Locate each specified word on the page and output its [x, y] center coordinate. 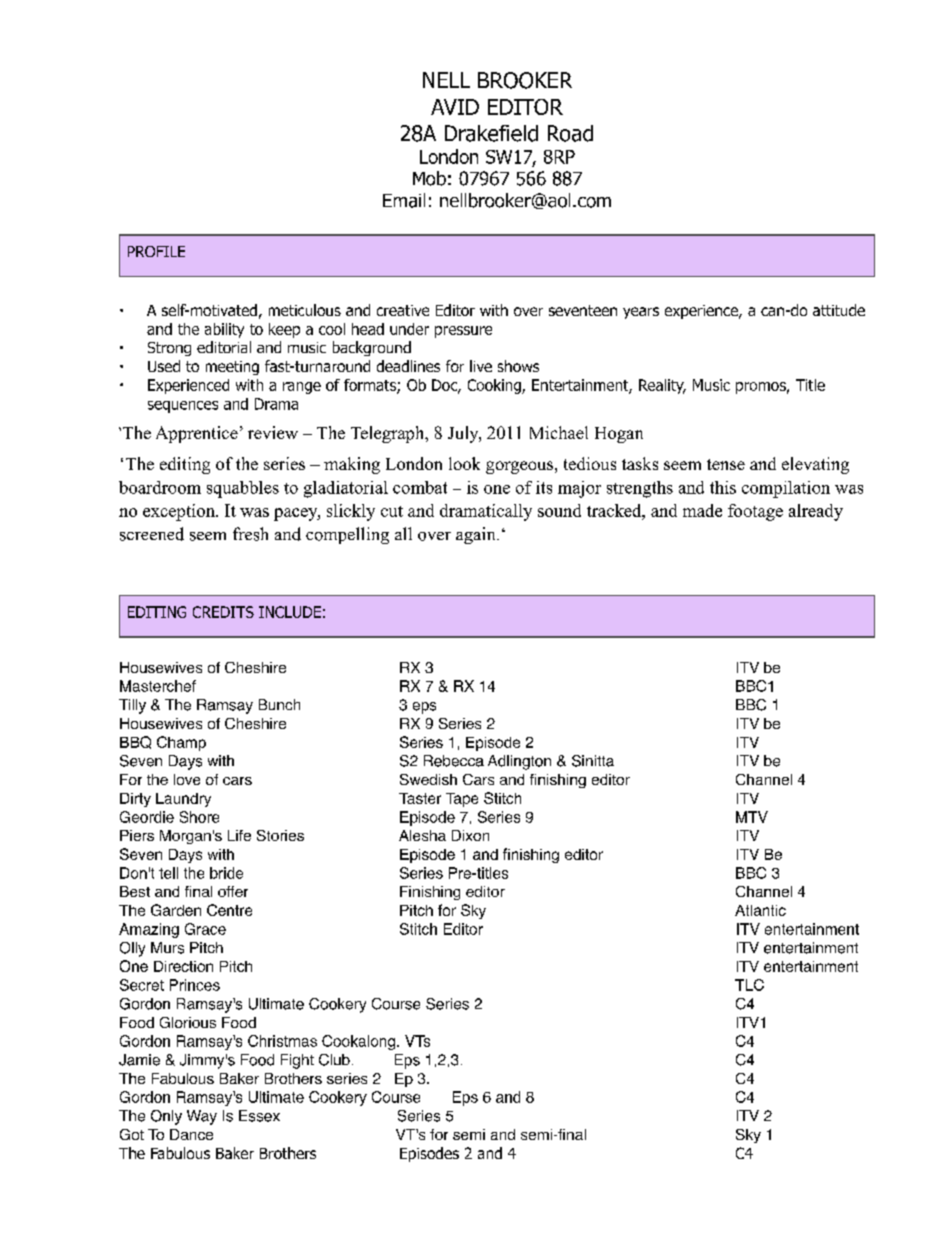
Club [334, 1060]
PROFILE [156, 251]
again [477, 535]
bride [226, 873]
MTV [752, 817]
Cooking [495, 386]
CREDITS [223, 612]
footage [755, 512]
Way [202, 1117]
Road [570, 133]
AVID [455, 107]
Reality [662, 386]
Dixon [470, 835]
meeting [232, 368]
